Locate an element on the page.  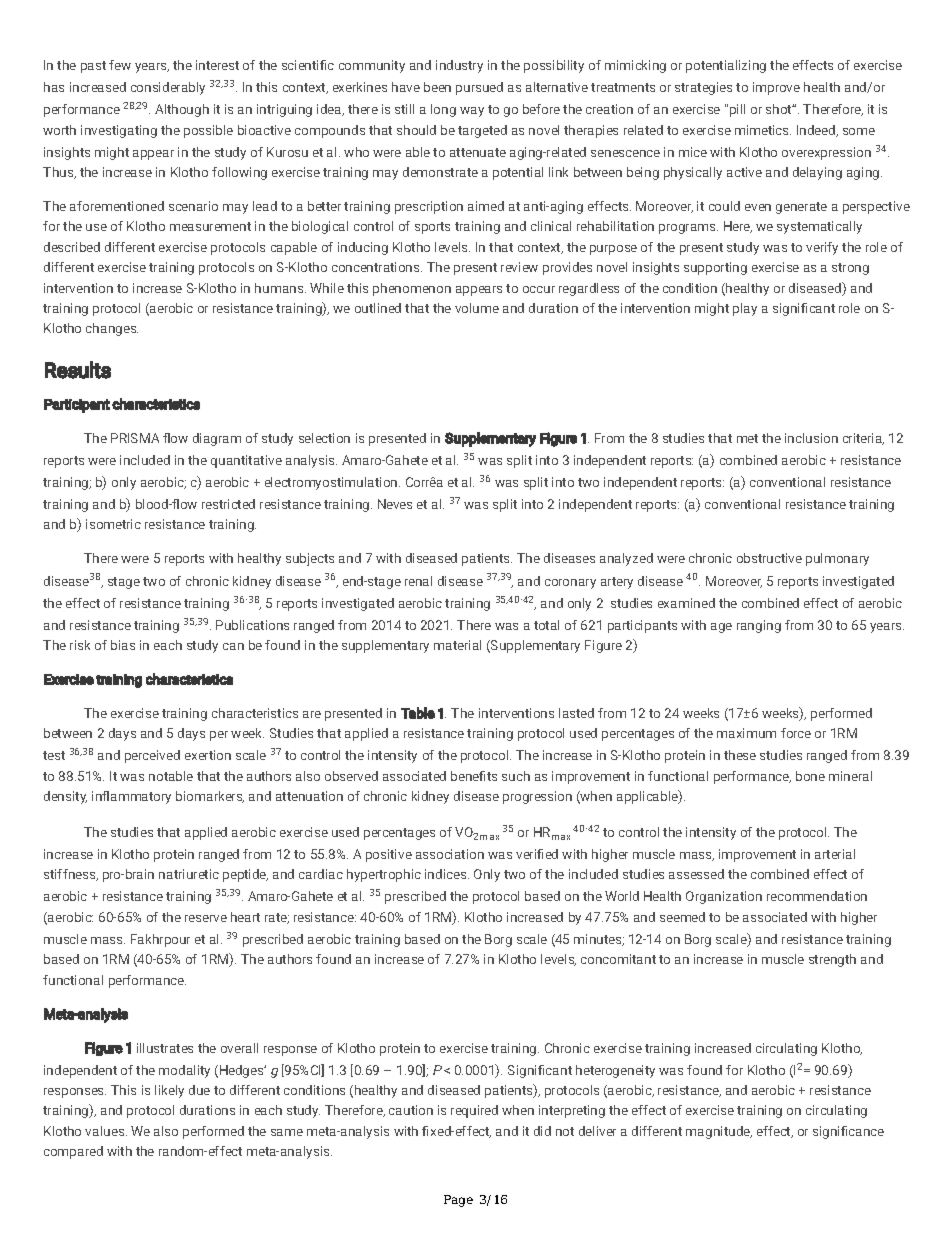
way is located at coordinates (472, 112).
